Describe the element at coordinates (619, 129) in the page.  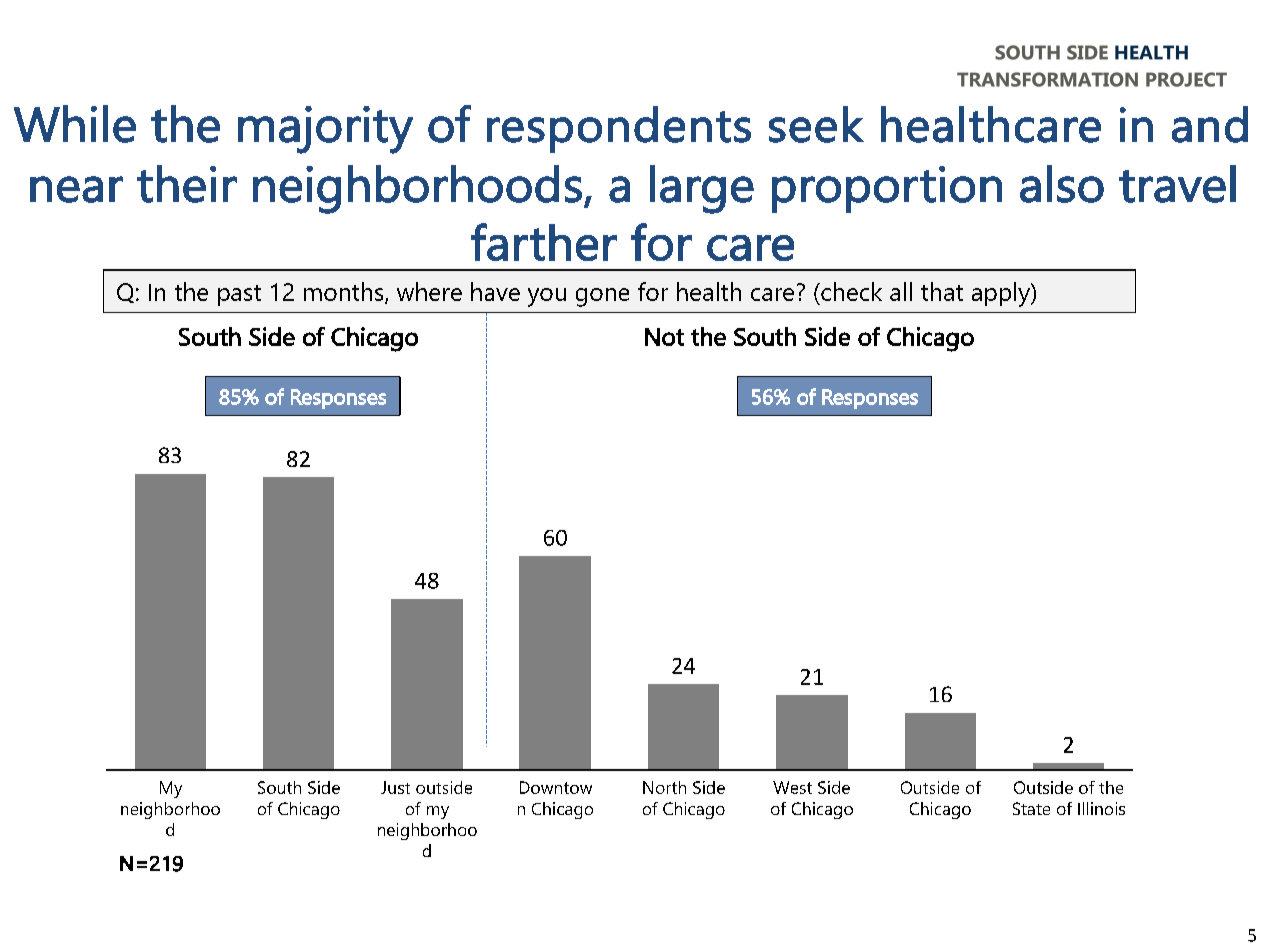
I see `respondents` at that location.
